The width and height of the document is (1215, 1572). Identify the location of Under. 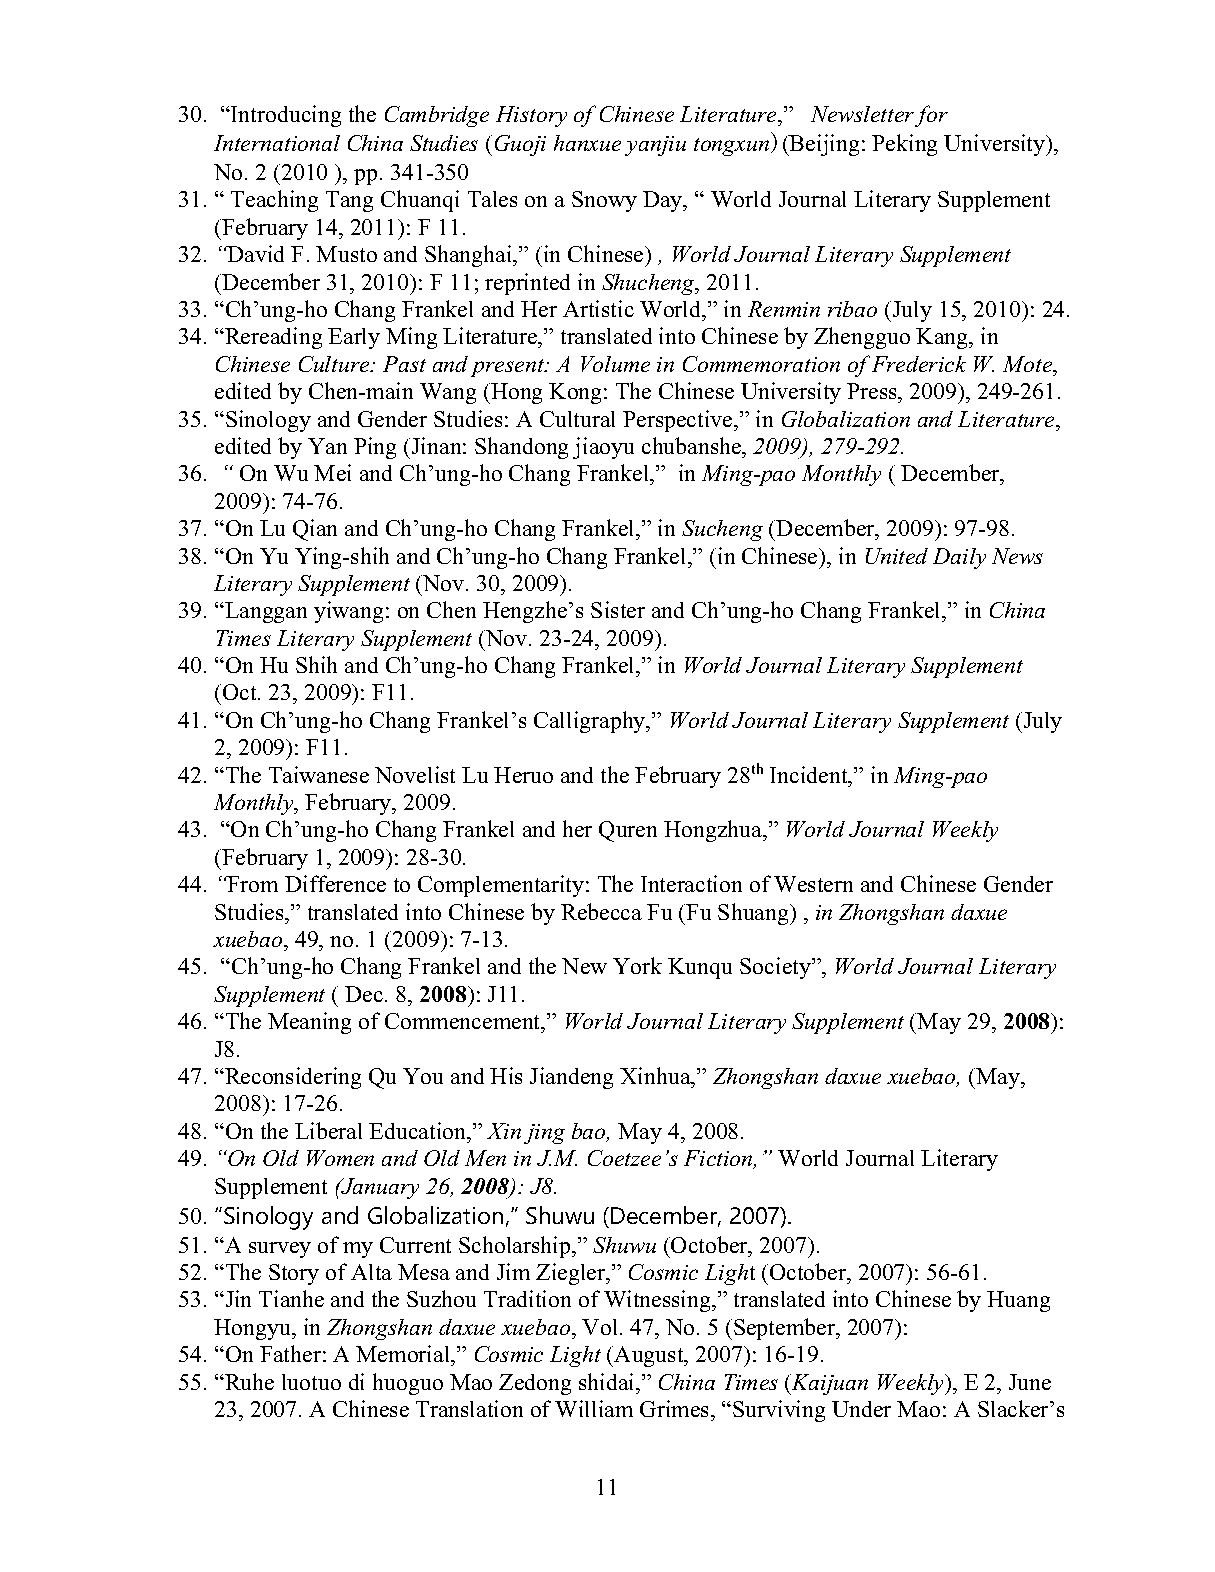
(861, 1409).
